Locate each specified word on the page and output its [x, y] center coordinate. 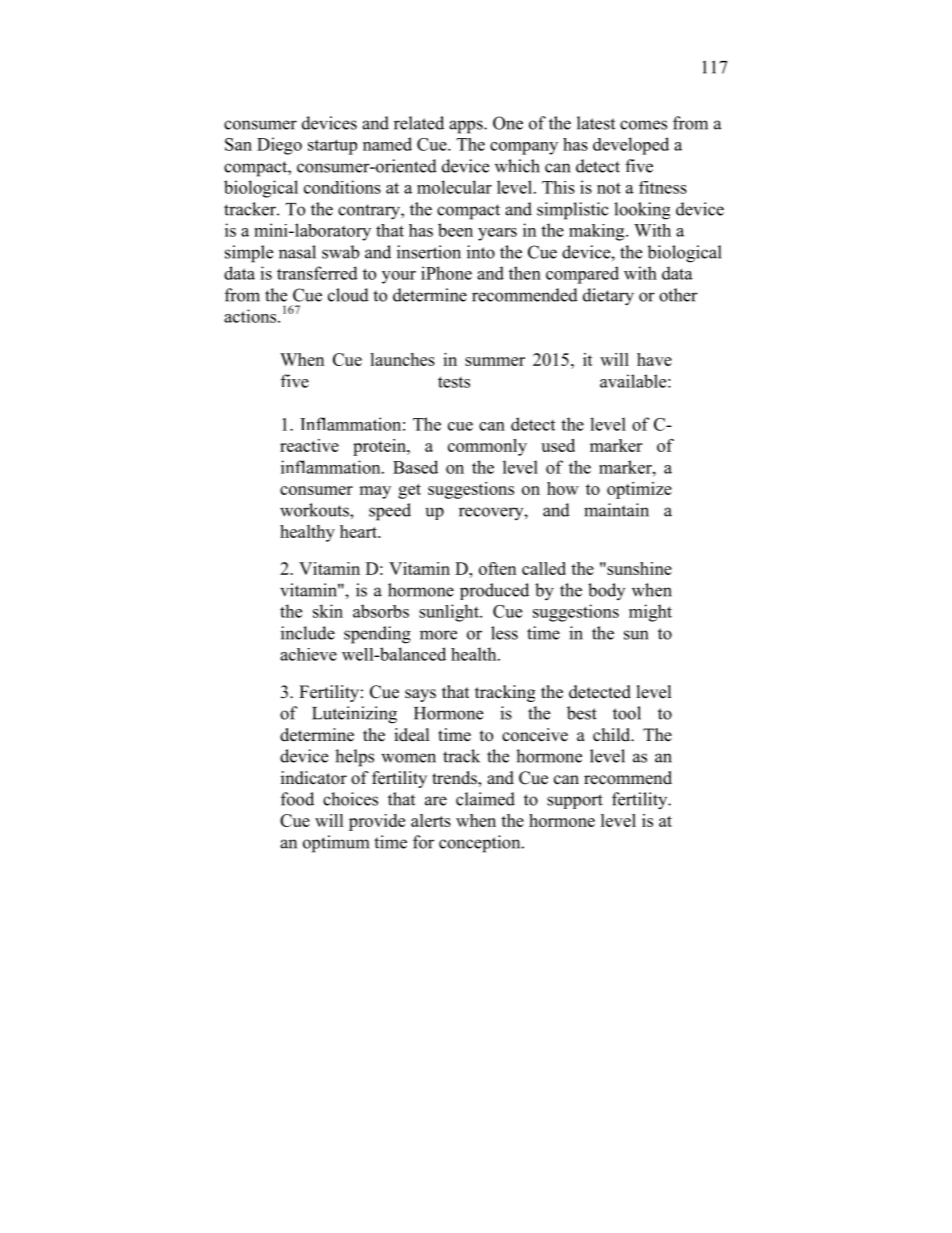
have [654, 359]
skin [328, 611]
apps [467, 127]
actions [251, 316]
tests [454, 382]
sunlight [450, 613]
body [606, 591]
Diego [279, 146]
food [297, 799]
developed [631, 146]
